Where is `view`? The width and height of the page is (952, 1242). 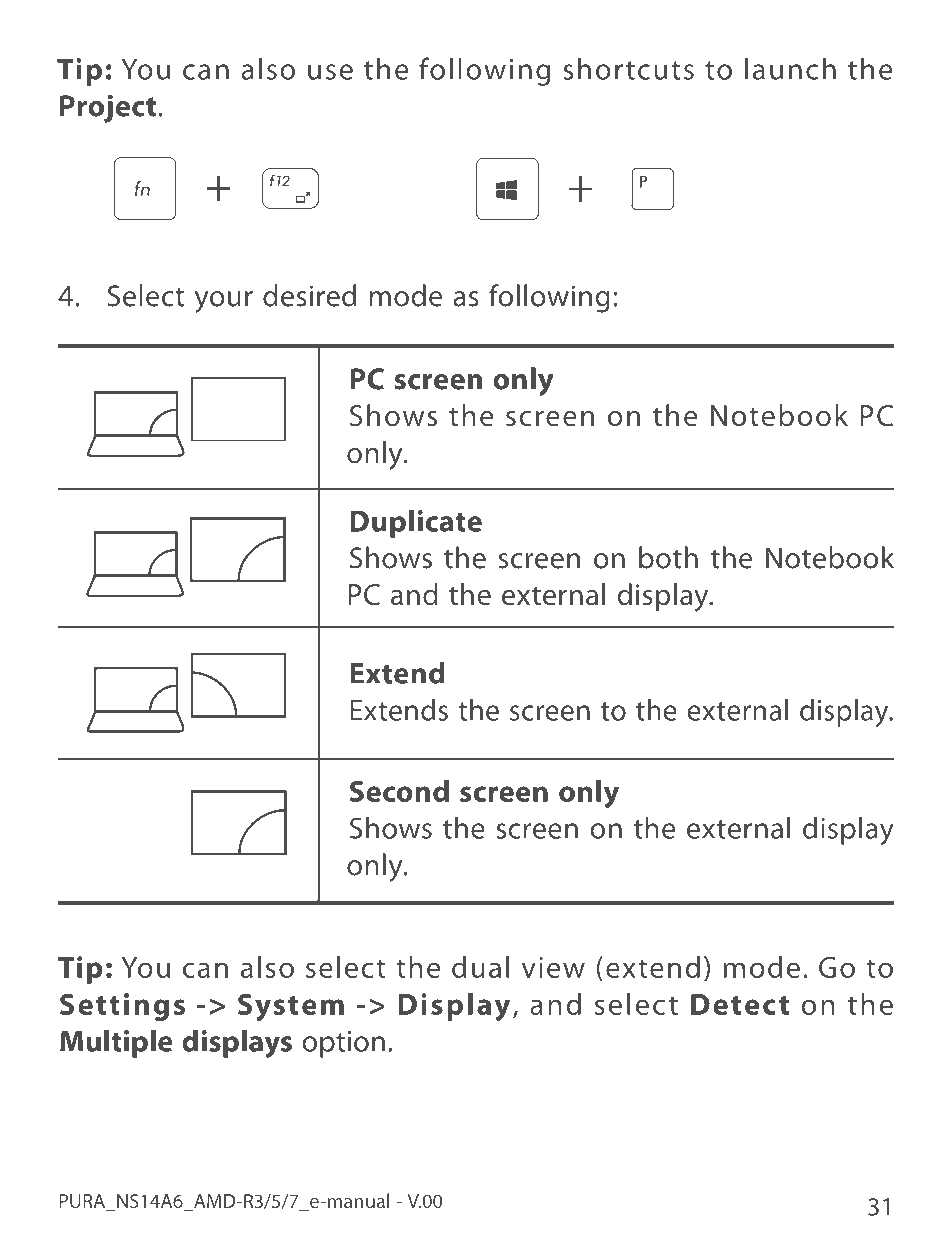
view is located at coordinates (553, 967).
